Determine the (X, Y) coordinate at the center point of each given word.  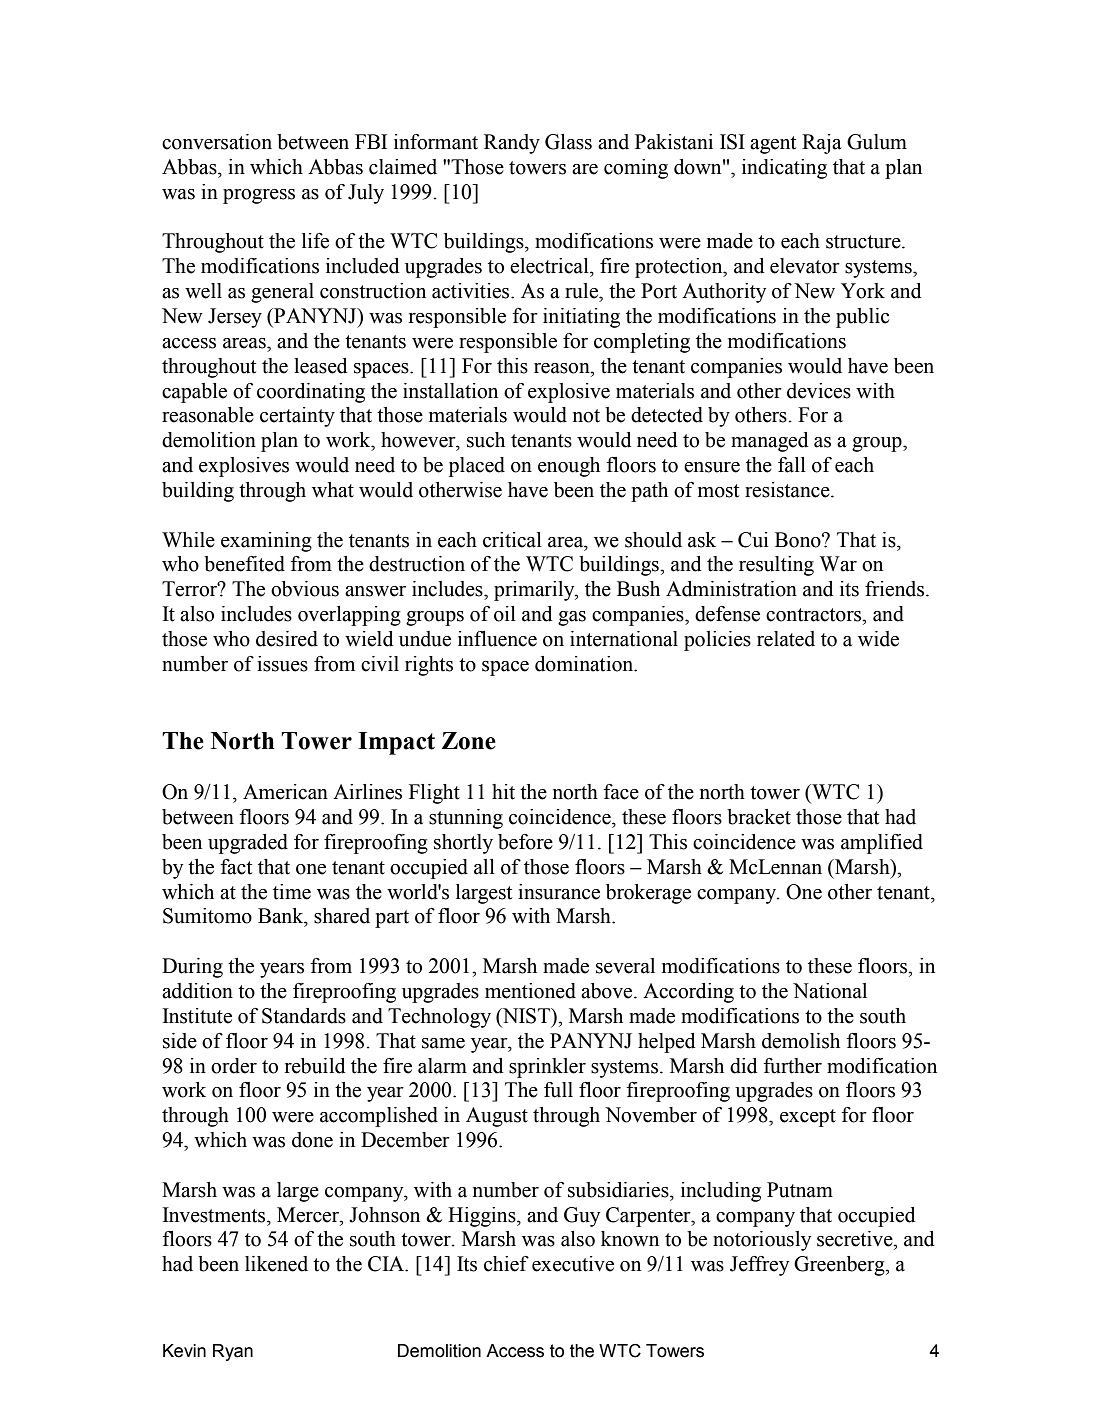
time (292, 892)
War (838, 564)
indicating (784, 169)
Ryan (233, 1352)
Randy (512, 144)
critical (512, 540)
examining (266, 542)
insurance (559, 892)
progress (259, 196)
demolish (801, 1041)
